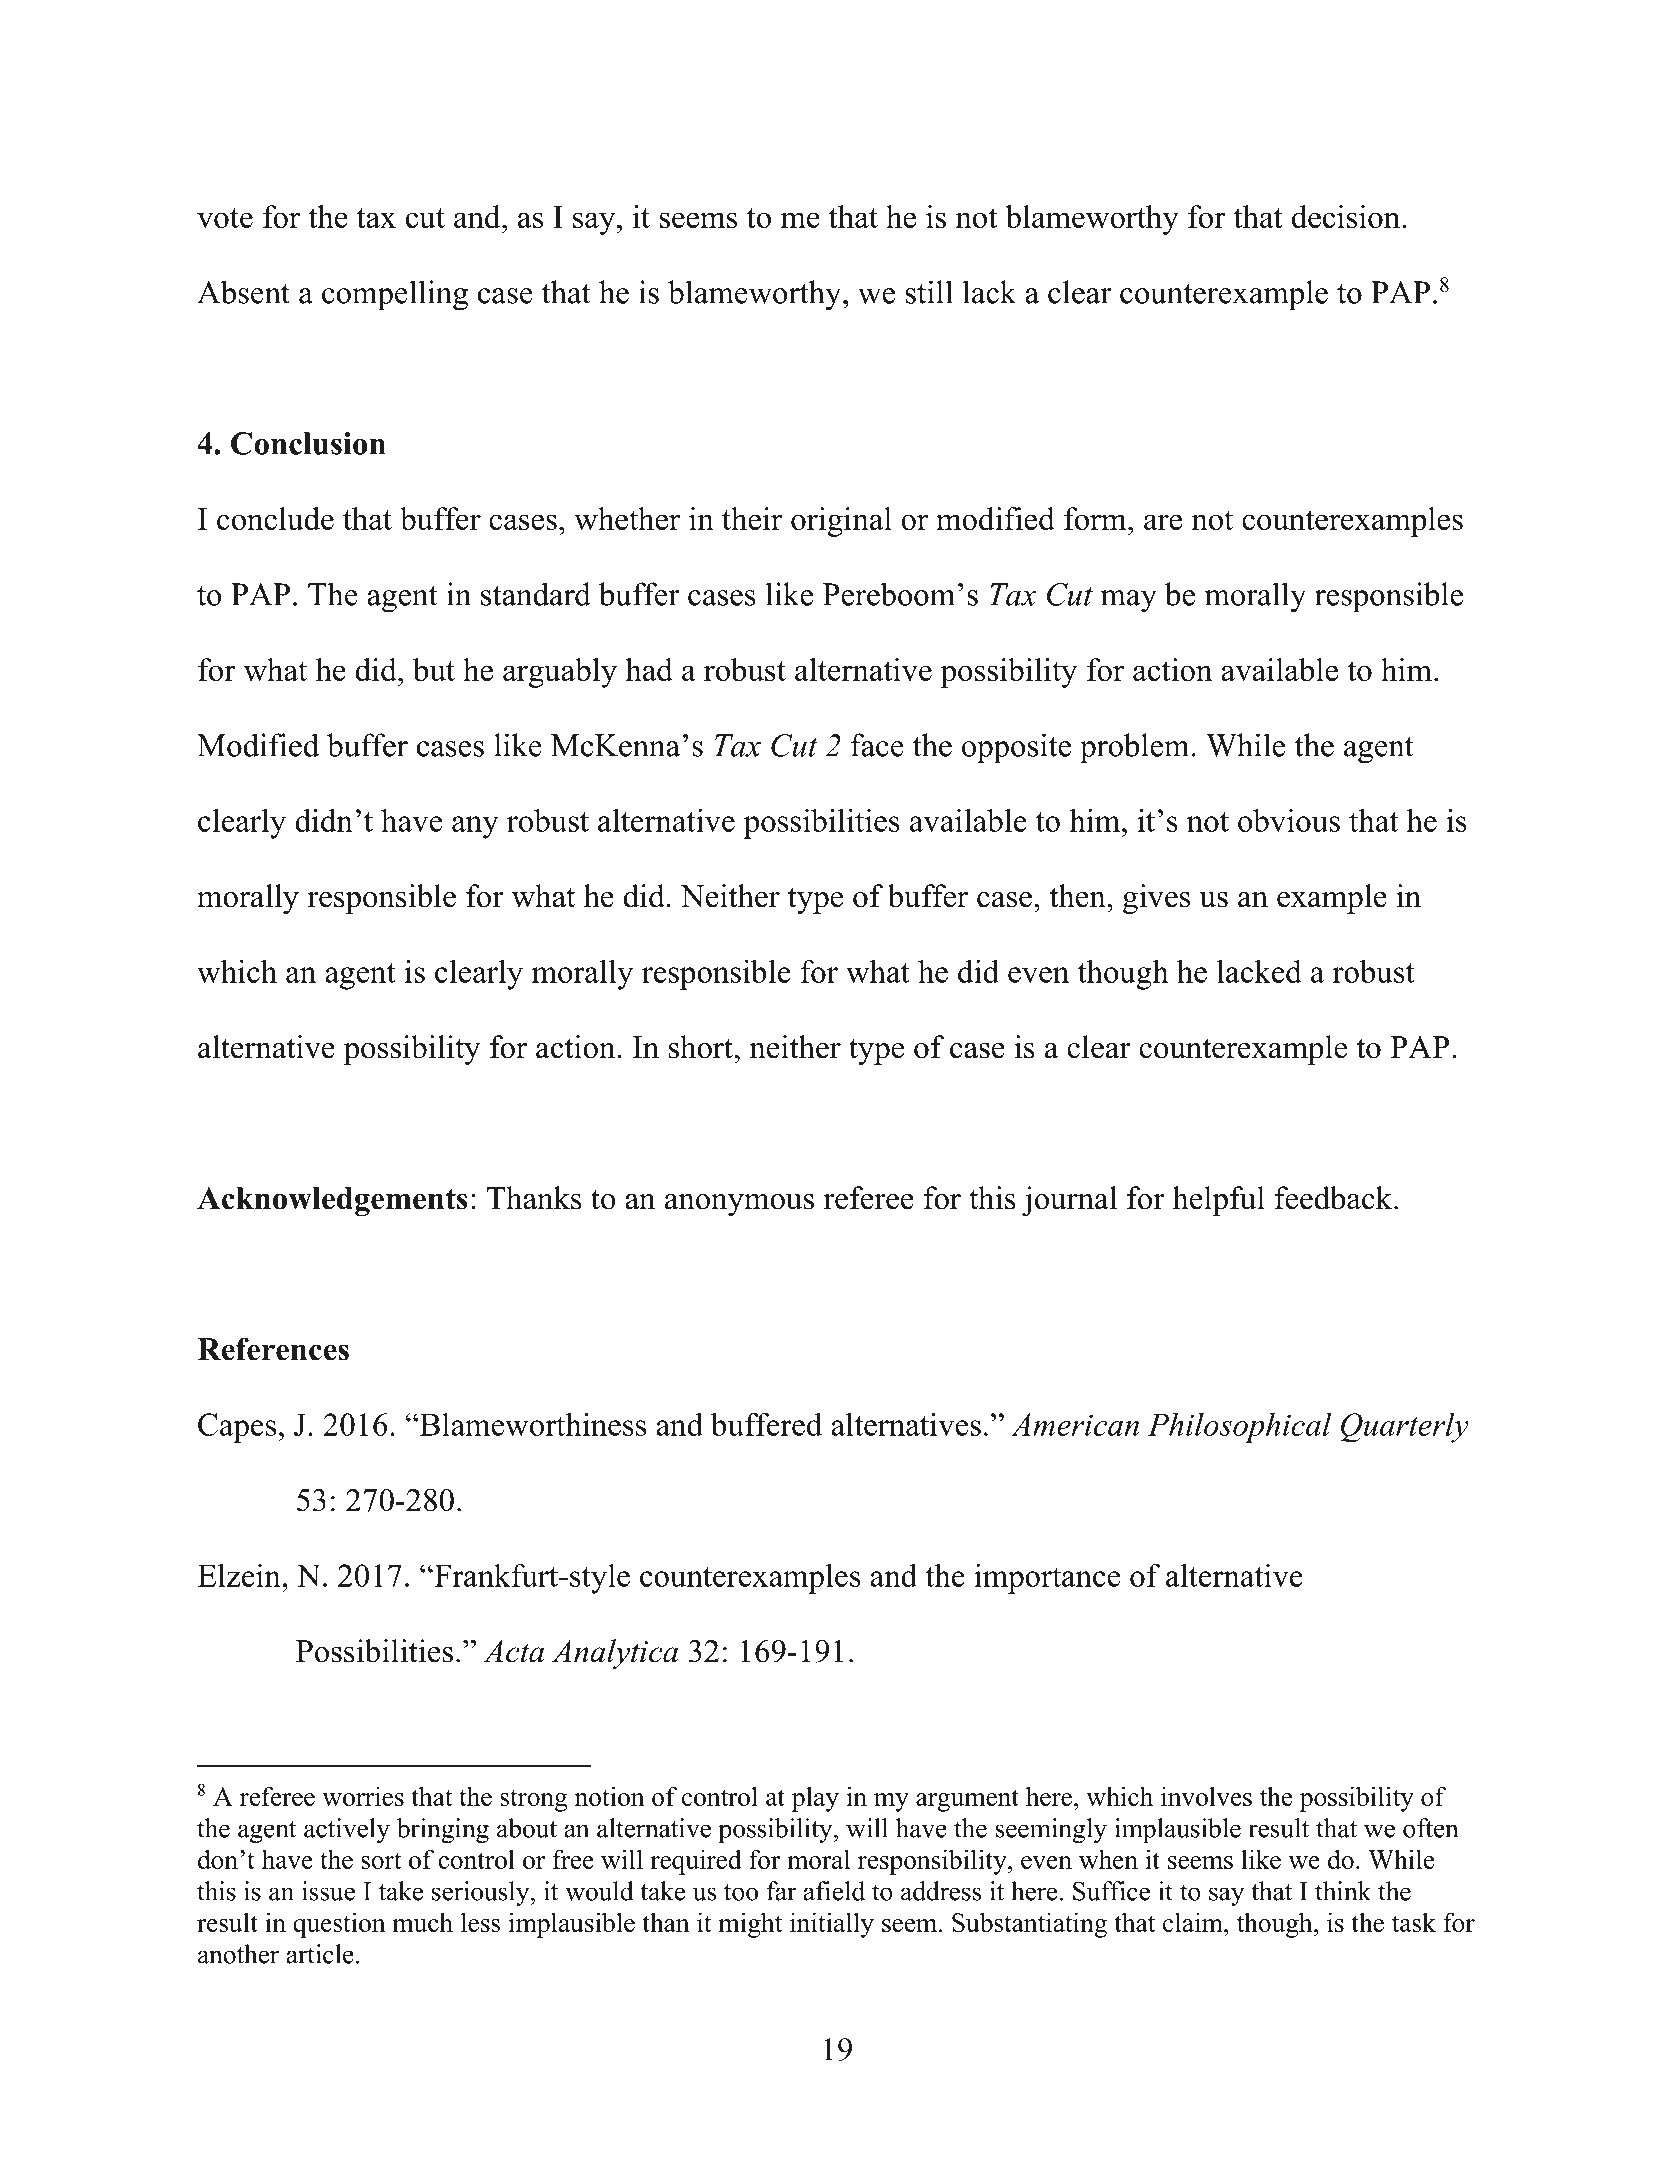 This image has height=2166, width=1674. Describe the element at coordinates (929, 292) in the image. I see `still` at that location.
